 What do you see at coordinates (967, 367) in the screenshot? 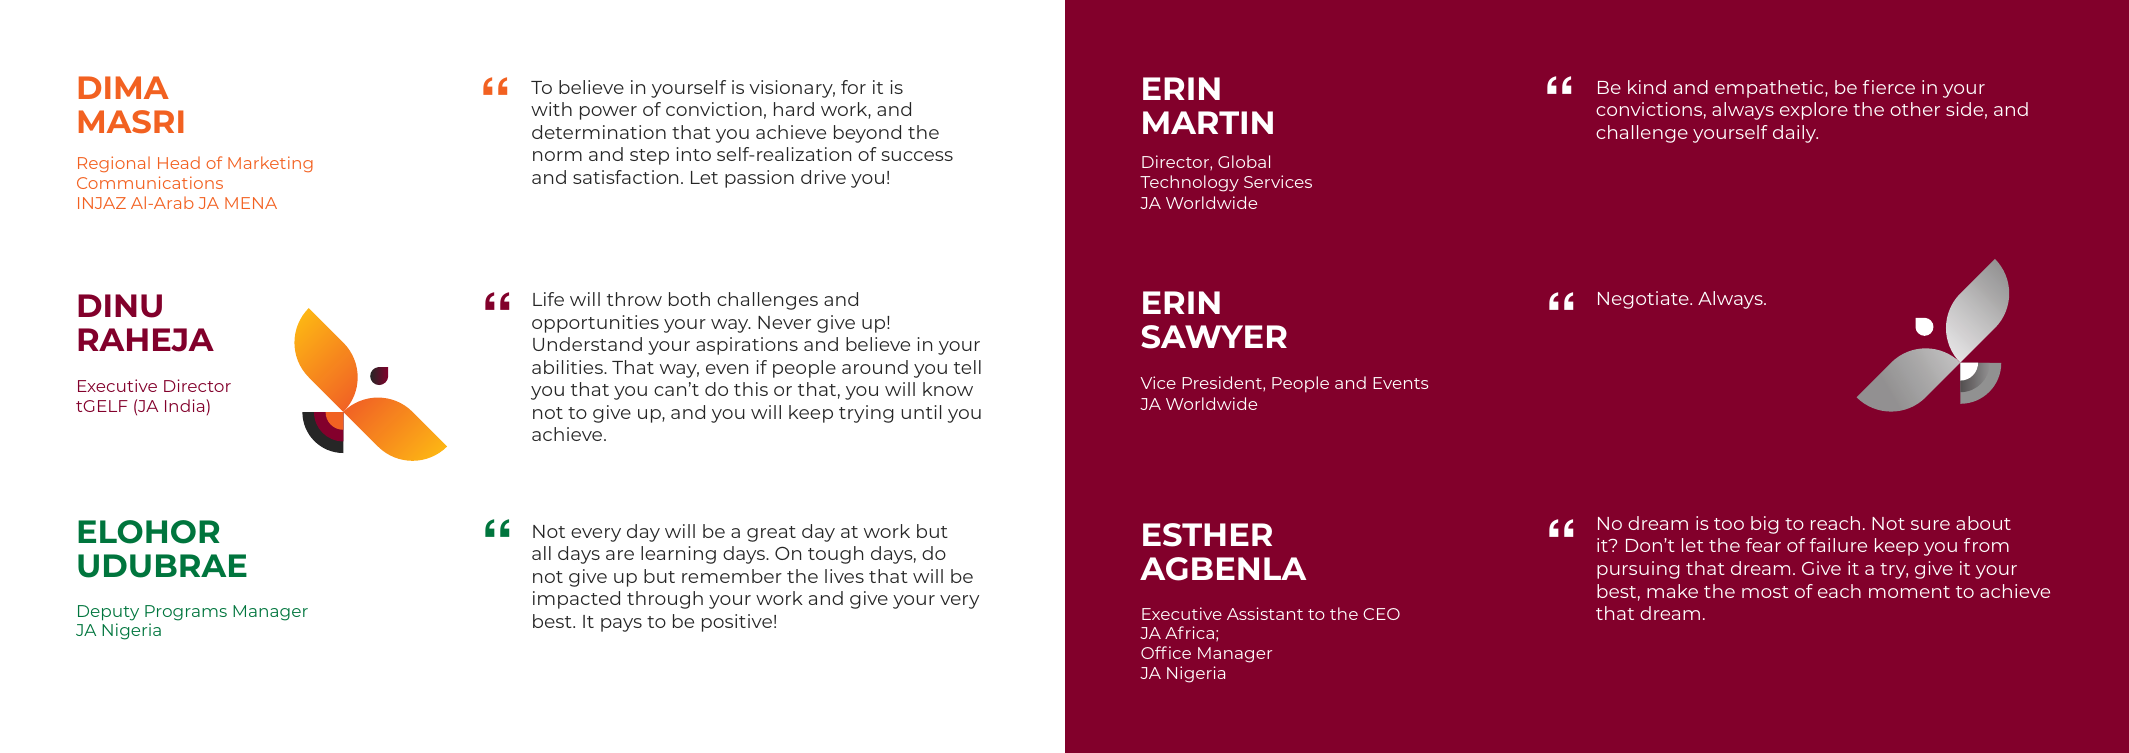
I see `tell` at bounding box center [967, 367].
